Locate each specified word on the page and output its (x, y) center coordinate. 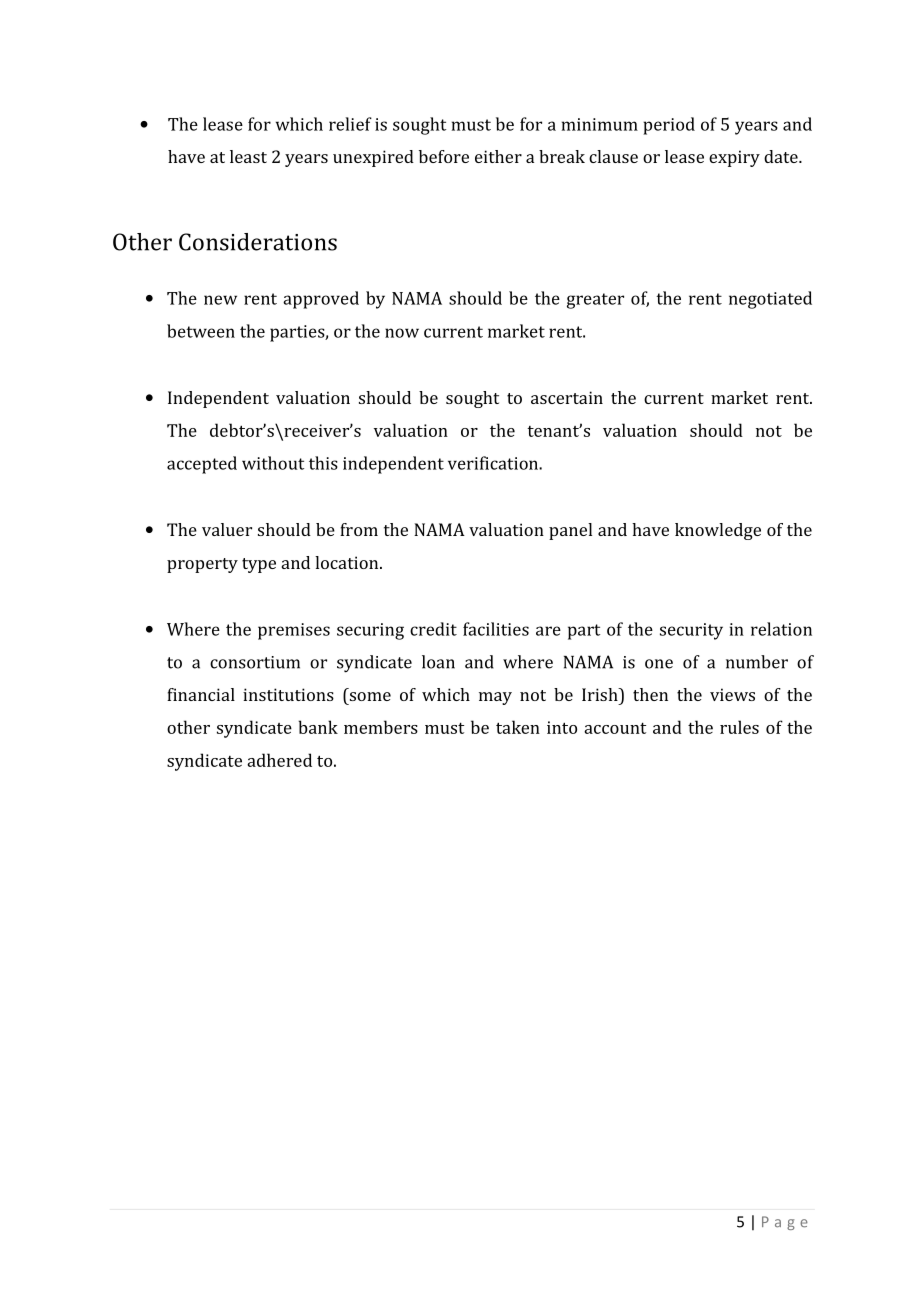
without (273, 463)
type (259, 565)
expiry (734, 158)
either (498, 156)
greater (595, 301)
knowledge (718, 531)
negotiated (770, 300)
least (248, 156)
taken (518, 727)
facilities (496, 629)
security (691, 631)
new (220, 300)
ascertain (567, 397)
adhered (279, 760)
